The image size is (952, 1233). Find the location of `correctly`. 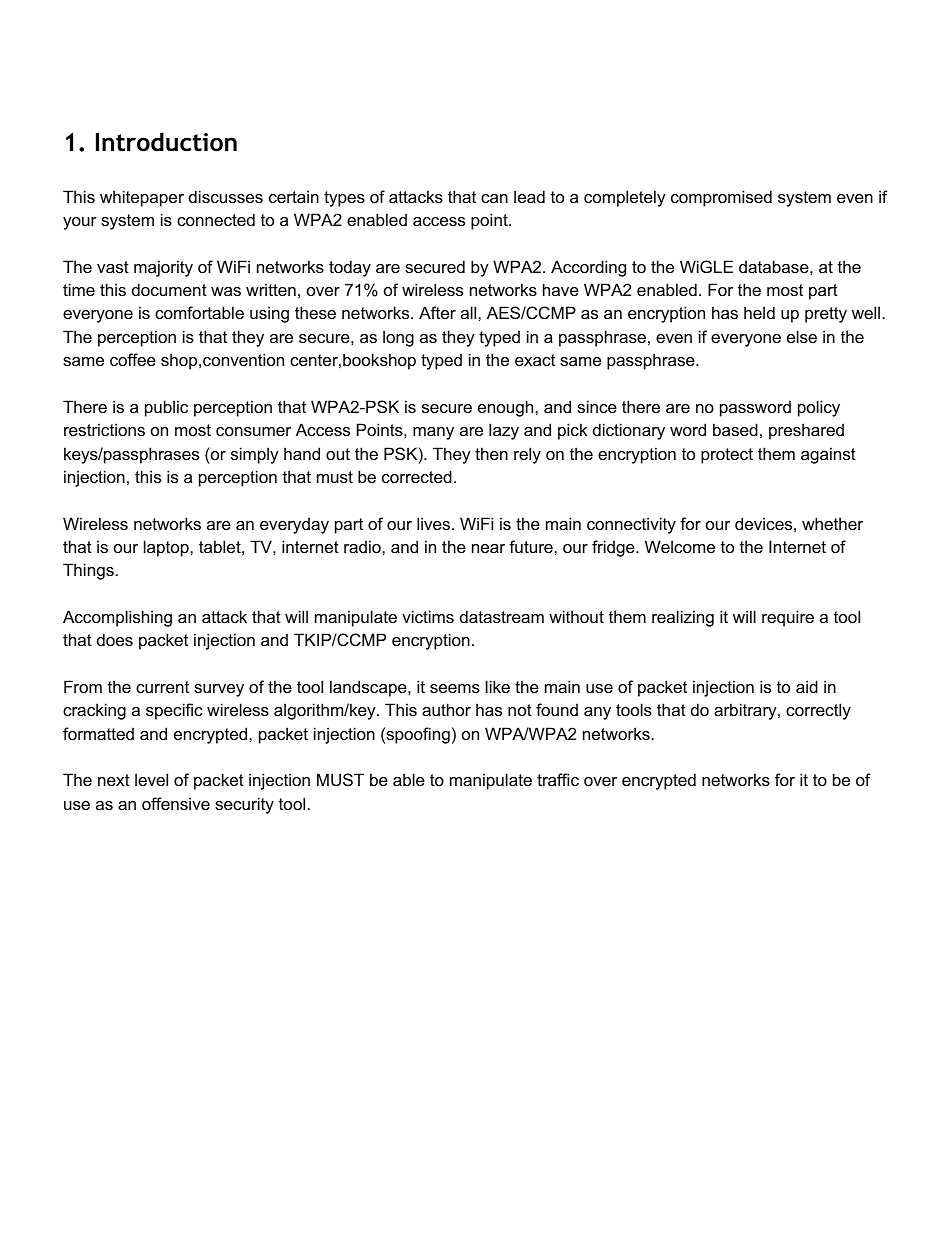

correctly is located at coordinates (818, 711).
